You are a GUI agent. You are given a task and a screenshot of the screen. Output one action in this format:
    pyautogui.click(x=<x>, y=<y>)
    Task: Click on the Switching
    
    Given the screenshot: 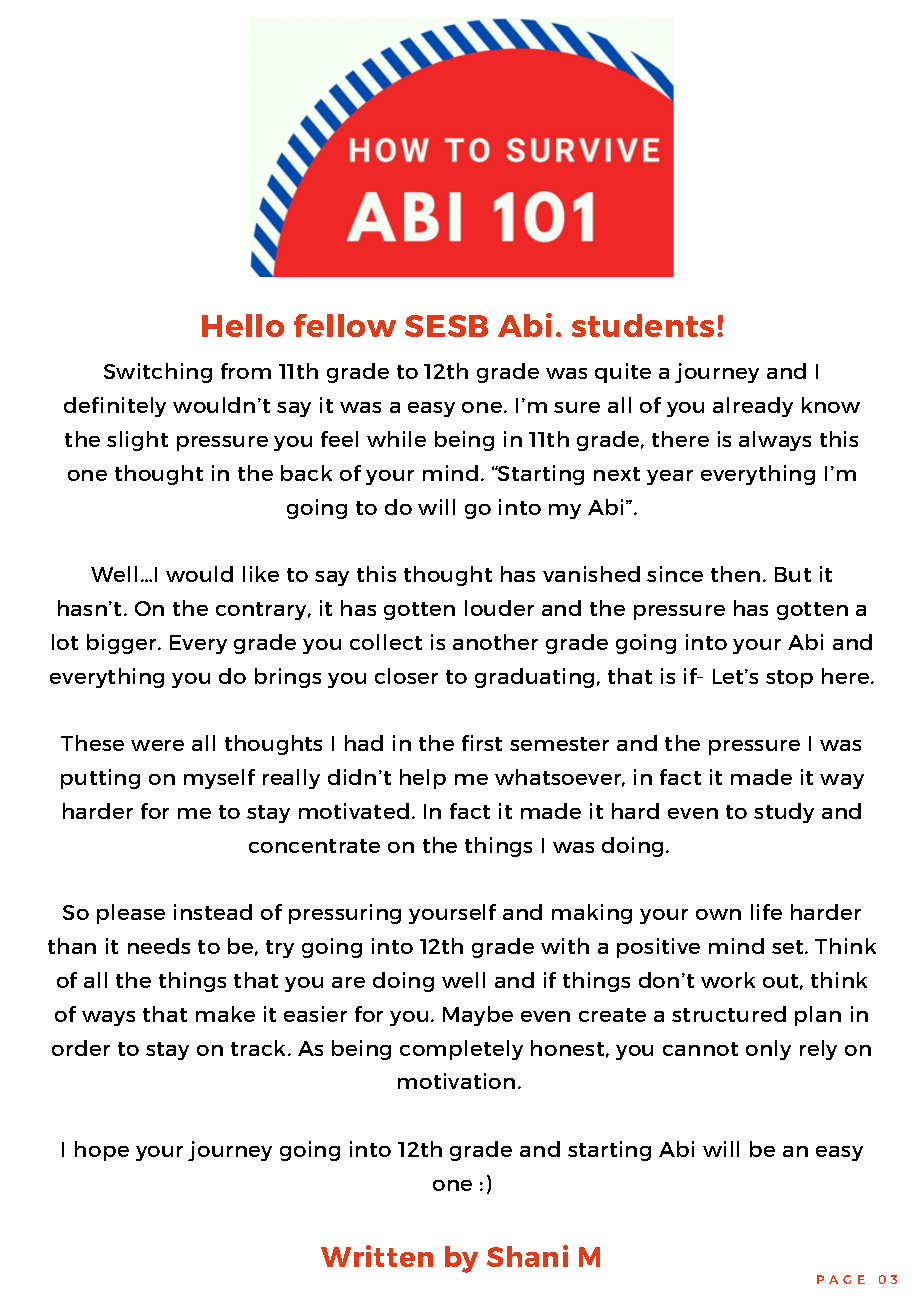 What is the action you would take?
    pyautogui.click(x=158, y=373)
